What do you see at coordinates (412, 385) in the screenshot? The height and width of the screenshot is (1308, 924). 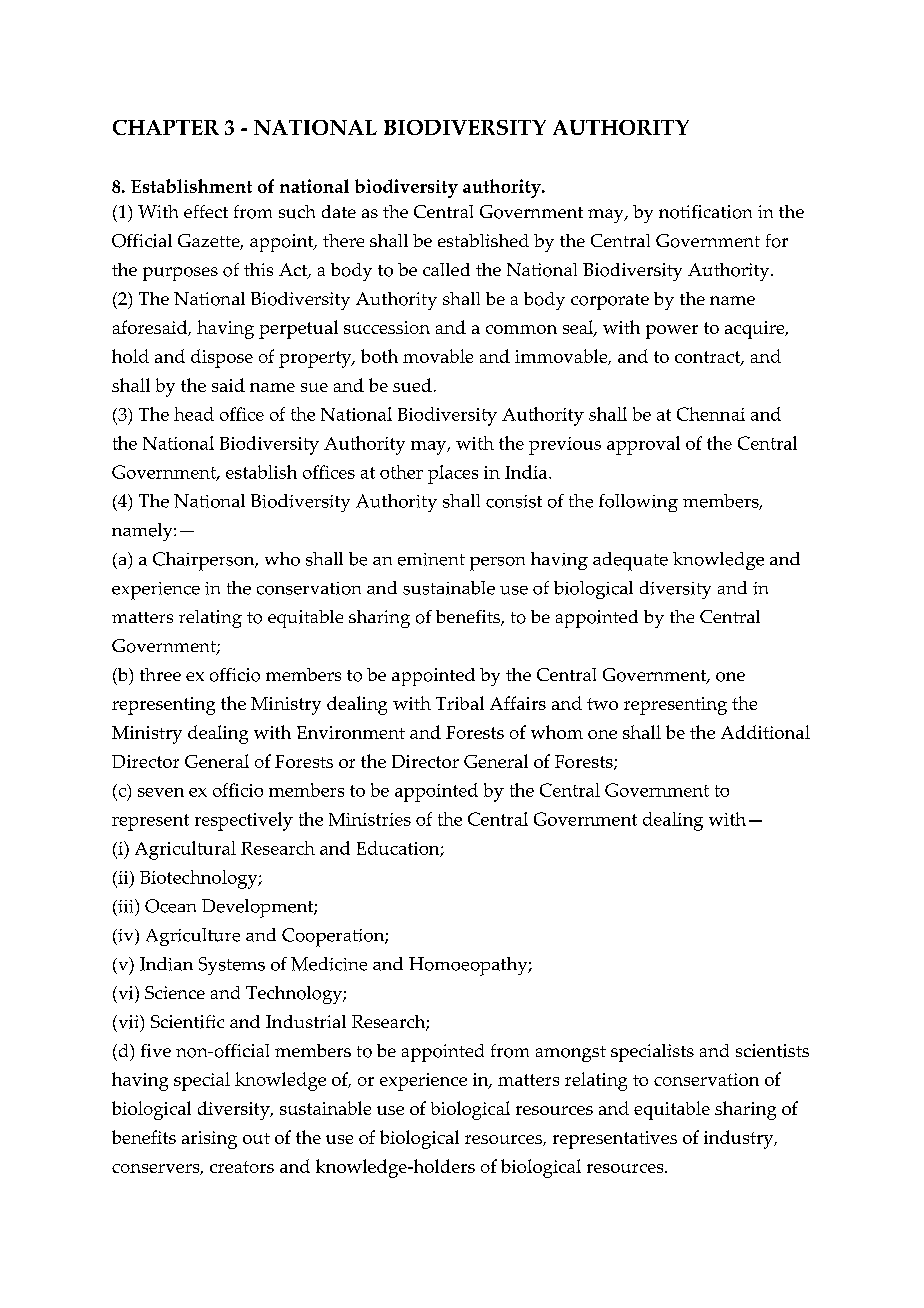 I see `sued` at bounding box center [412, 385].
